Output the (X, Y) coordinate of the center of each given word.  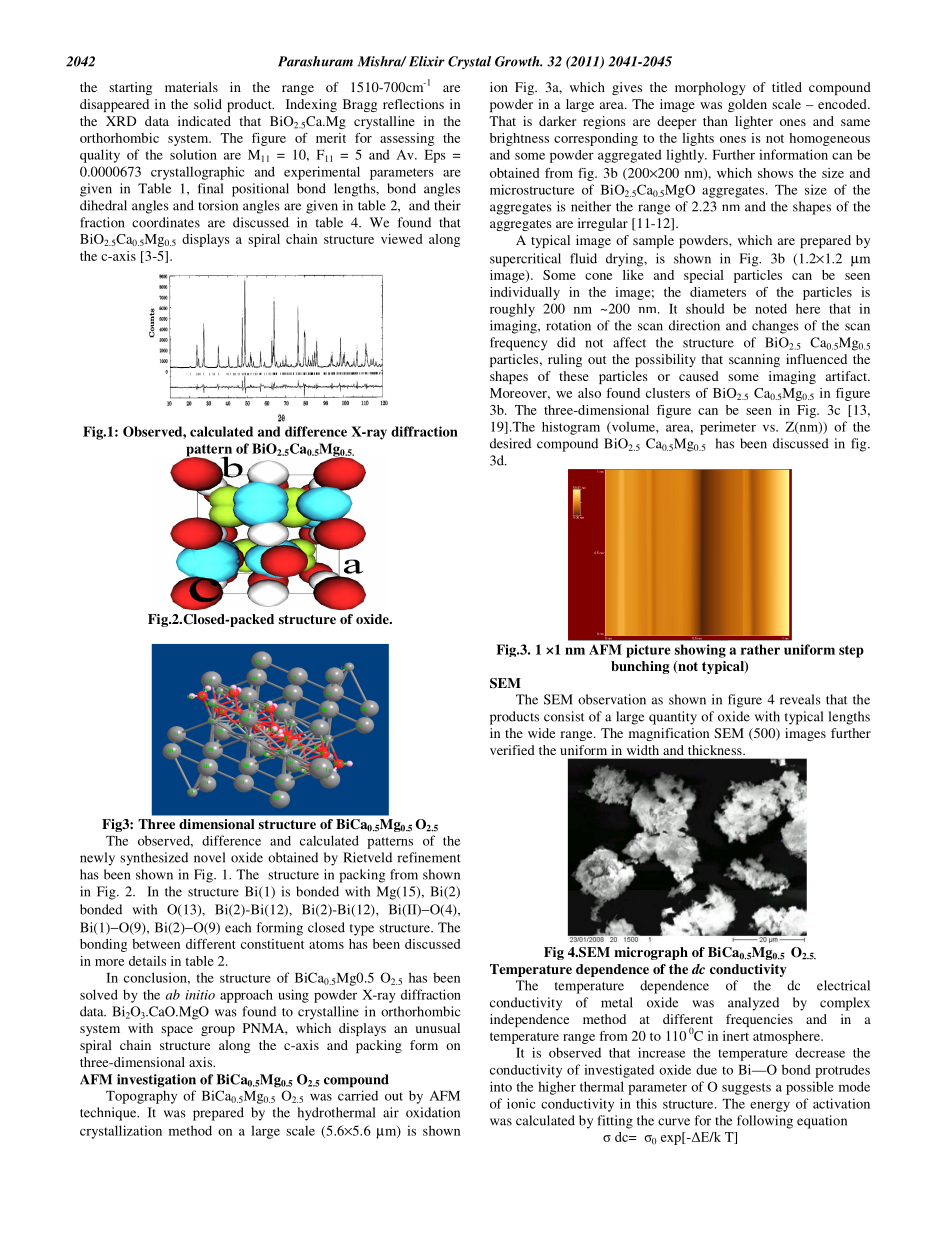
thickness (716, 750)
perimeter (728, 428)
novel (209, 857)
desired (510, 443)
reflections (413, 104)
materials (191, 87)
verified (512, 750)
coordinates (166, 222)
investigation (156, 1081)
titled (787, 87)
